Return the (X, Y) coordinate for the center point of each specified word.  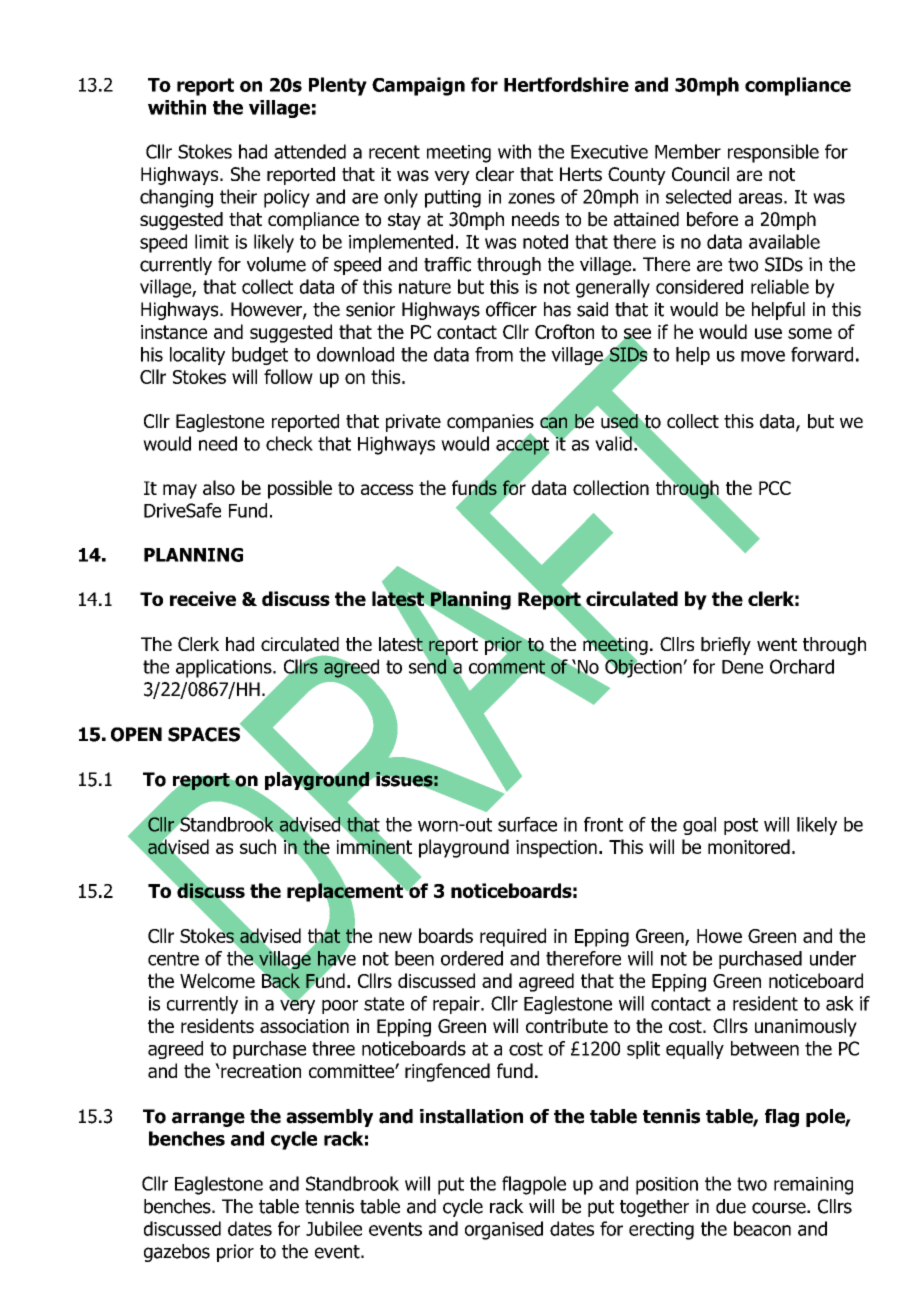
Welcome (217, 980)
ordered (472, 958)
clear (495, 174)
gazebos (177, 1253)
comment (507, 667)
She (245, 174)
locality (197, 356)
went (777, 644)
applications (225, 668)
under (833, 958)
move (763, 356)
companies (490, 424)
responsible (773, 153)
